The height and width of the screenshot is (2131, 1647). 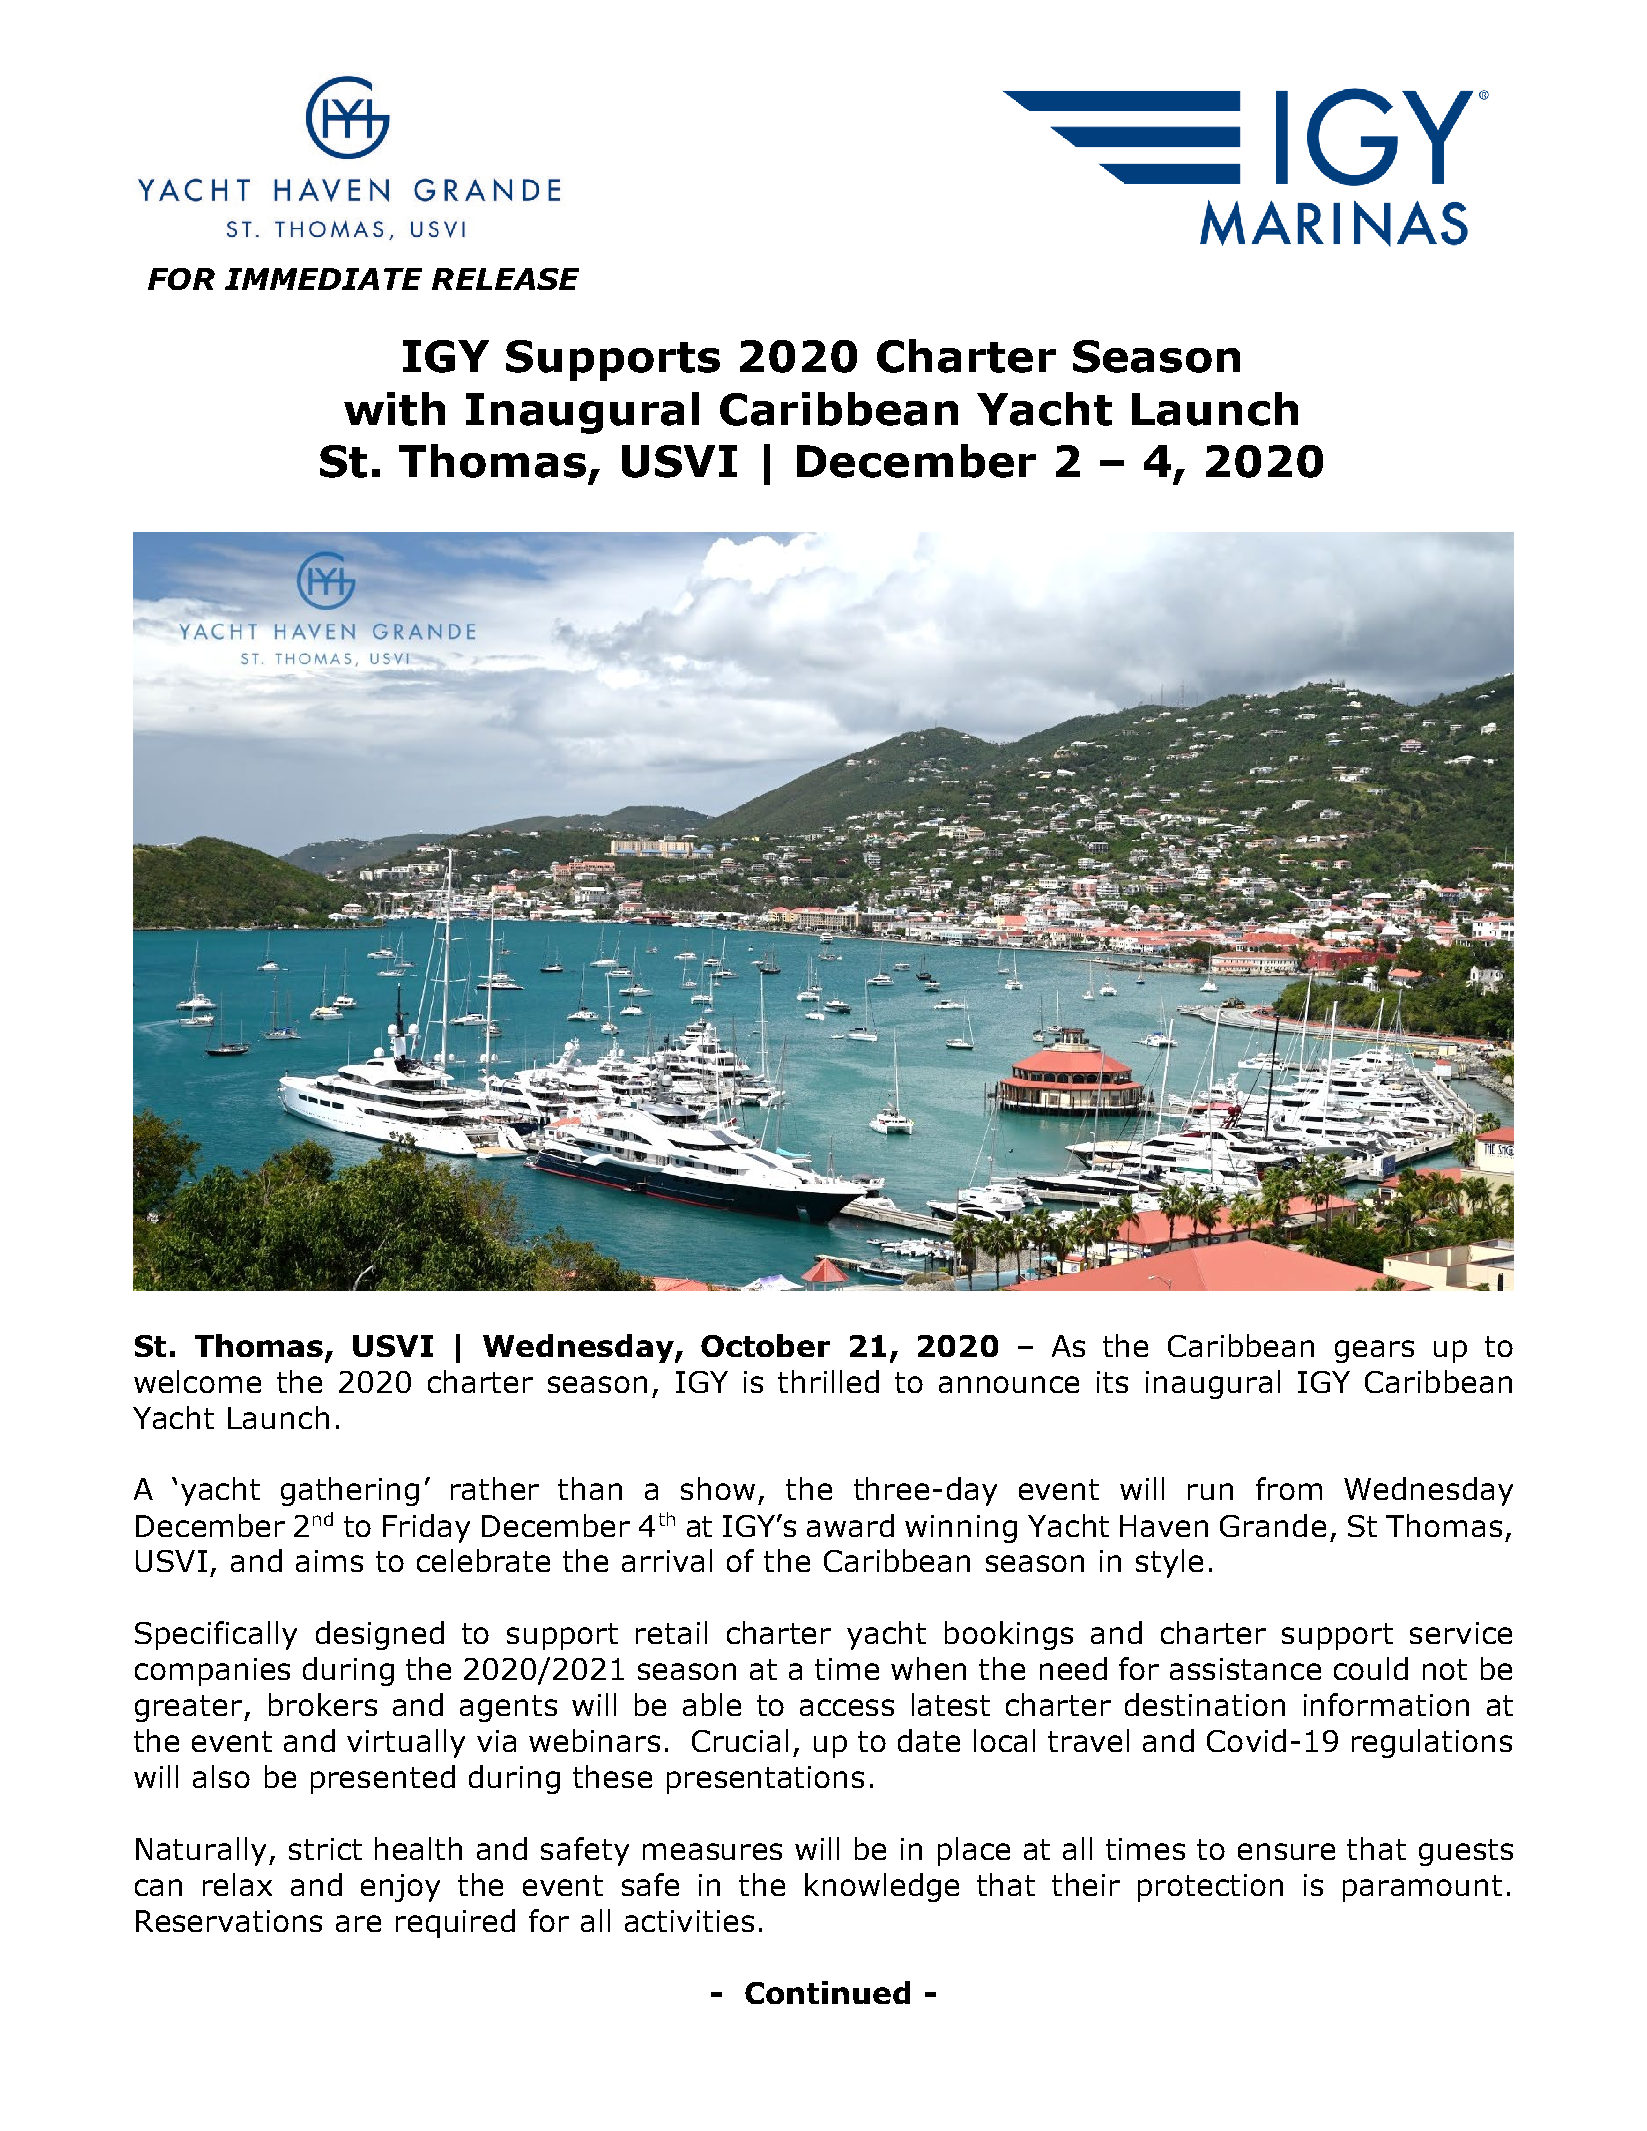 What do you see at coordinates (505, 279) in the screenshot?
I see `RELEASE` at bounding box center [505, 279].
